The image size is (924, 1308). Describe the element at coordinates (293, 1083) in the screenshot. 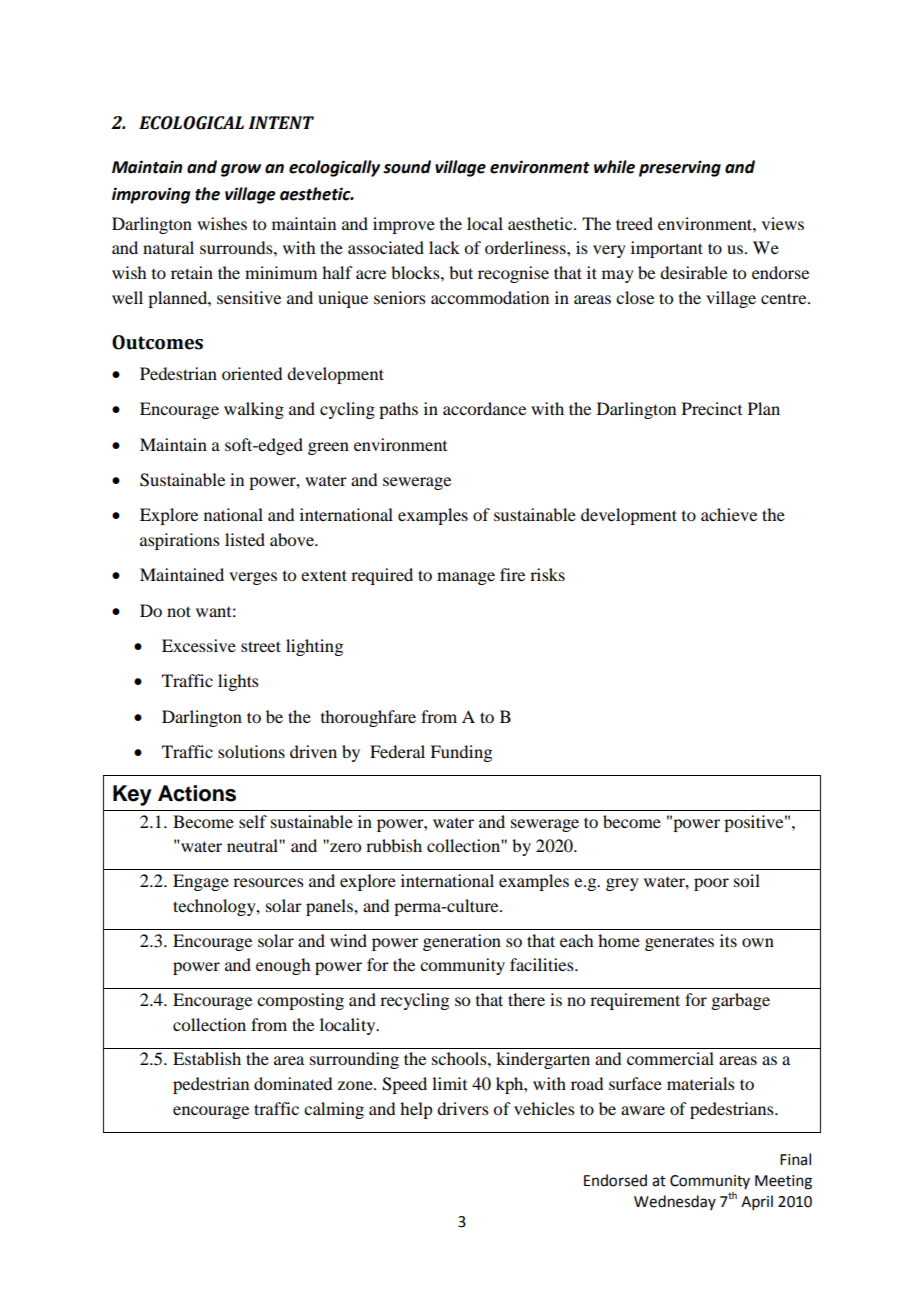

I see `dominated` at that location.
